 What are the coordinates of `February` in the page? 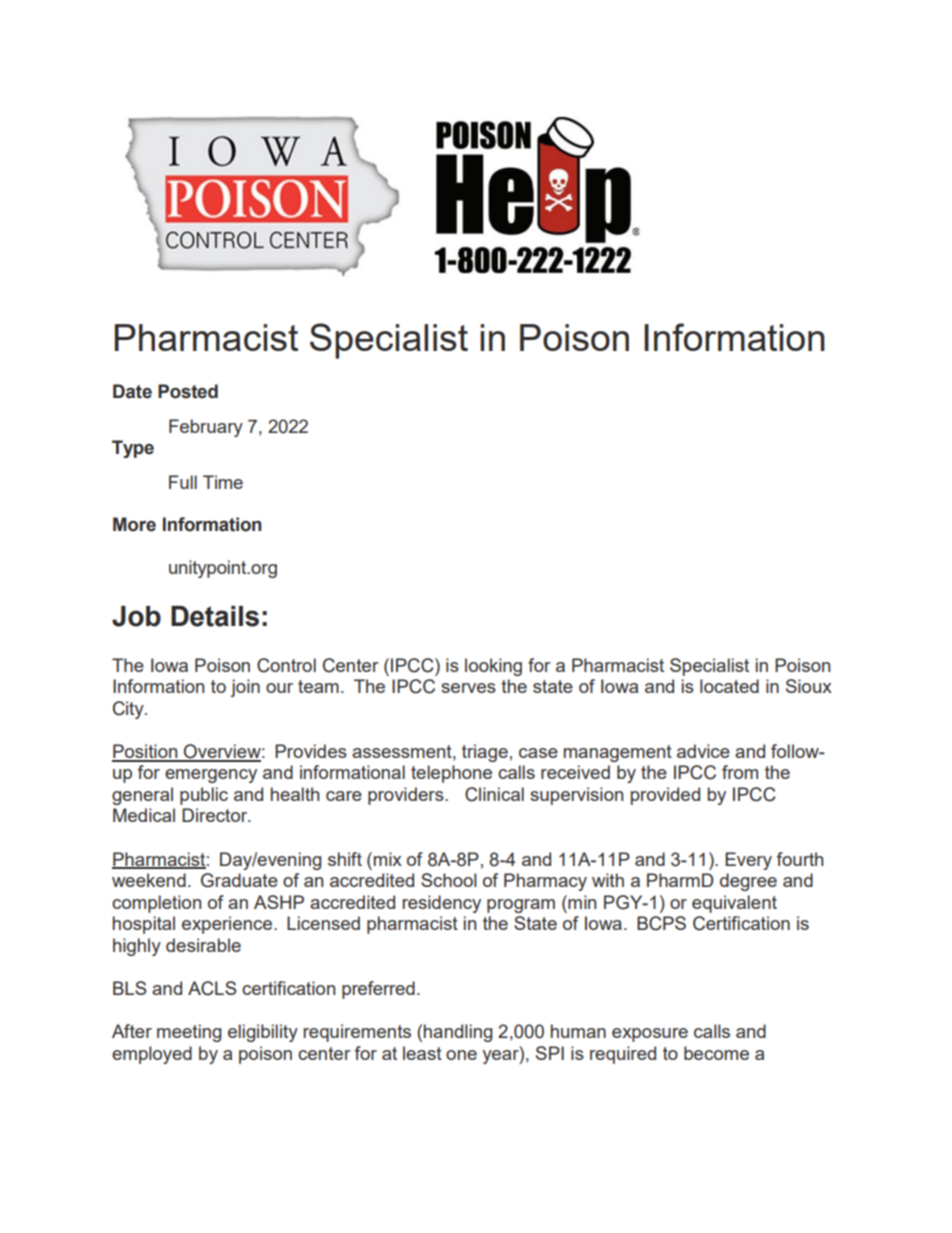 It's located at (206, 428).
